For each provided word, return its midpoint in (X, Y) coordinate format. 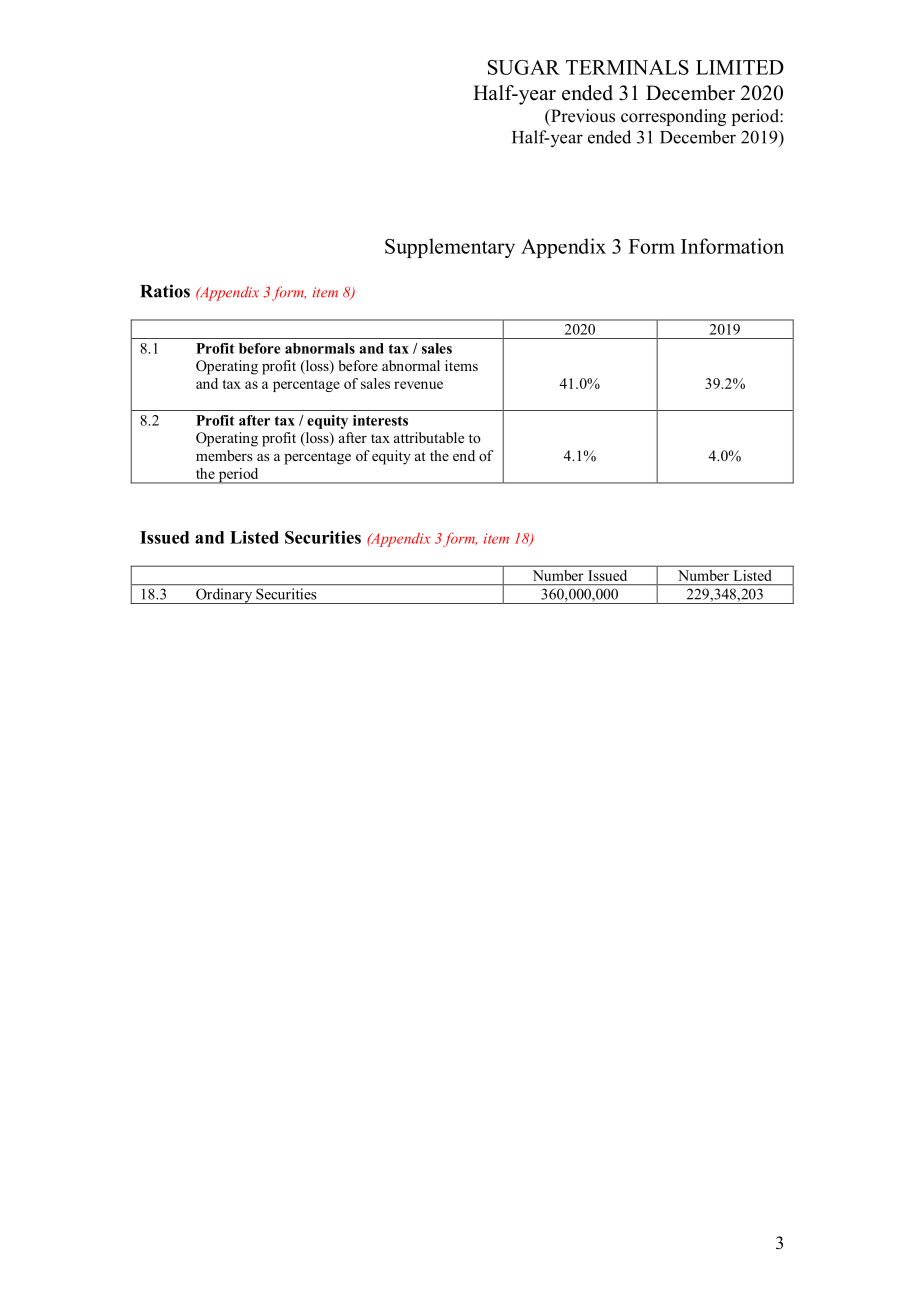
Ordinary (224, 596)
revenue (418, 385)
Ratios (165, 291)
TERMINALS (627, 67)
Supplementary (450, 248)
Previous (582, 116)
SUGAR (524, 67)
